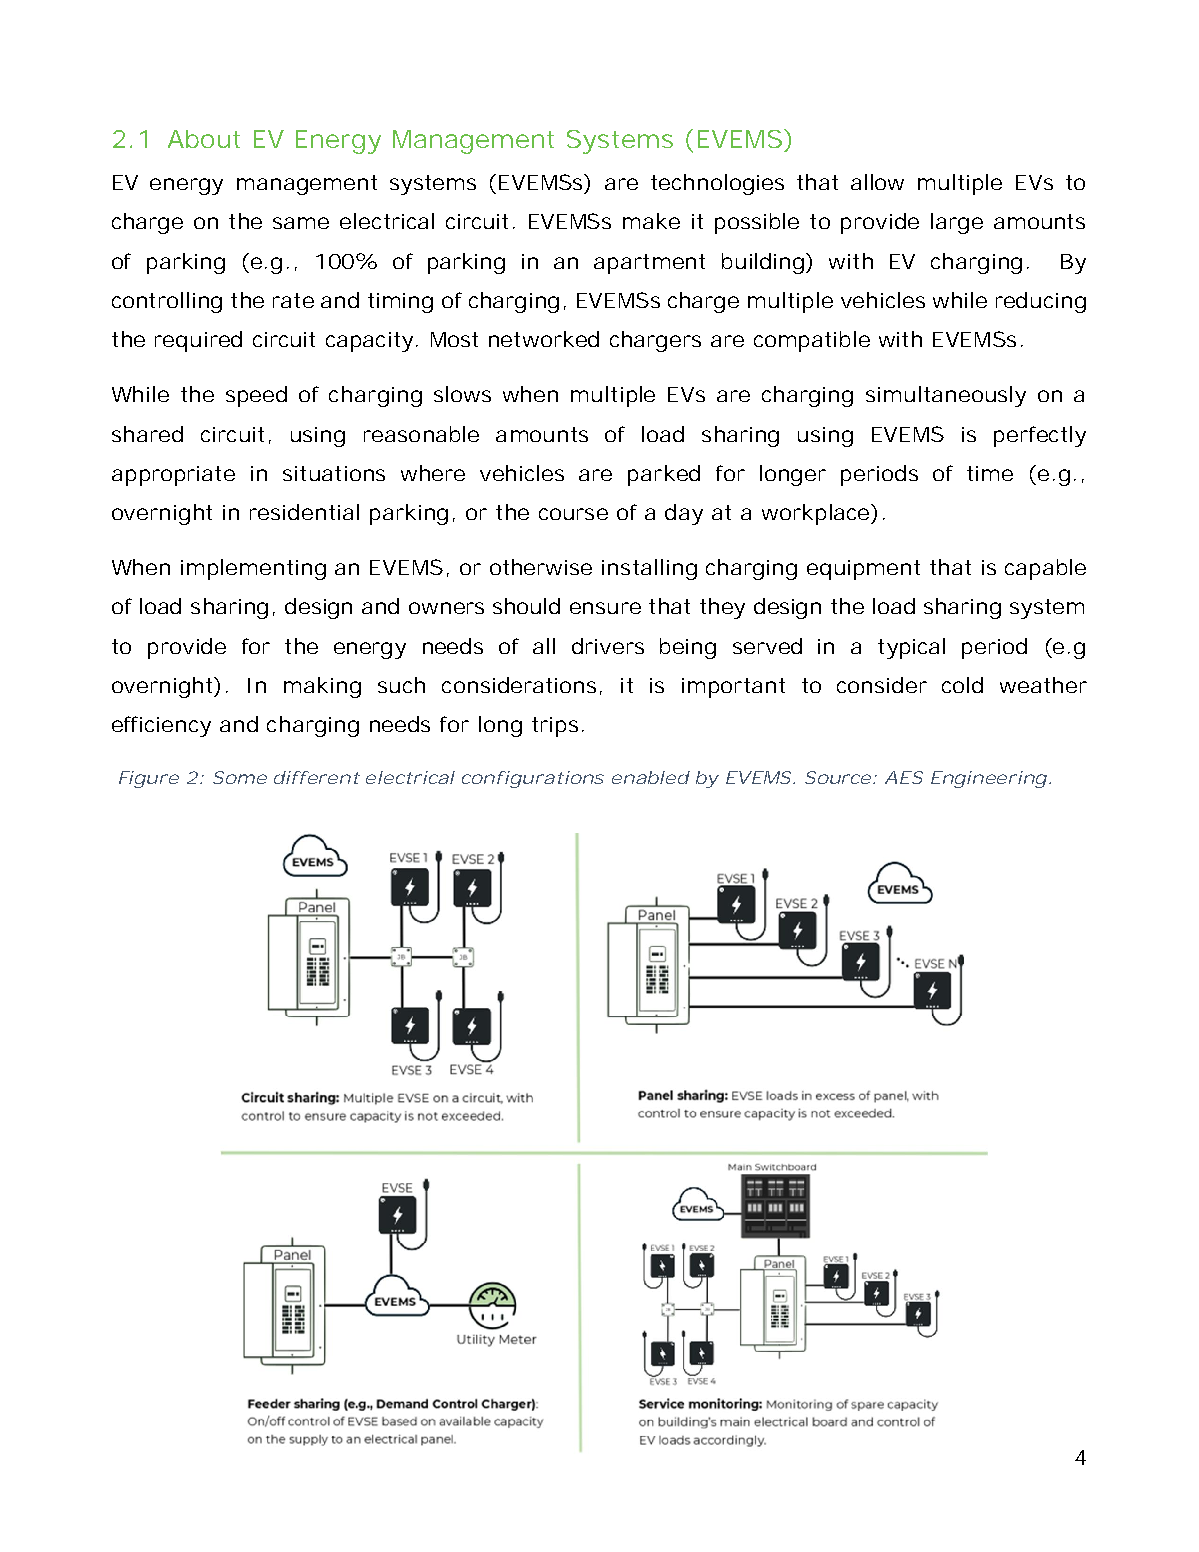  What do you see at coordinates (664, 475) in the screenshot?
I see `parked` at bounding box center [664, 475].
